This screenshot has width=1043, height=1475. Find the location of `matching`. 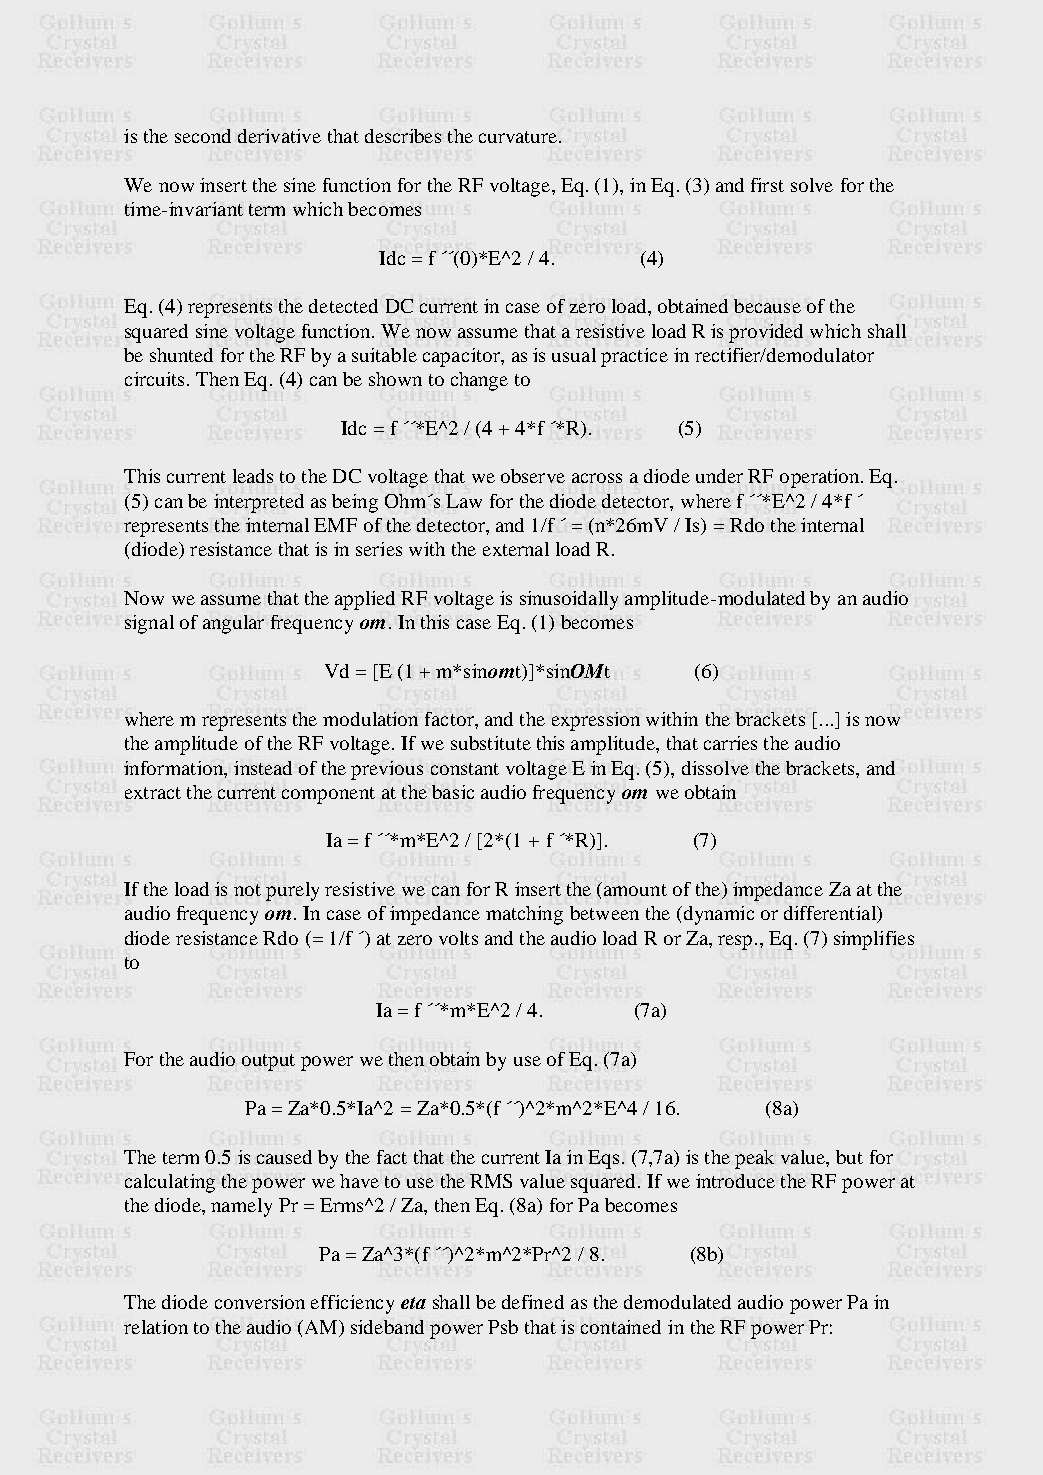

matching is located at coordinates (524, 915).
